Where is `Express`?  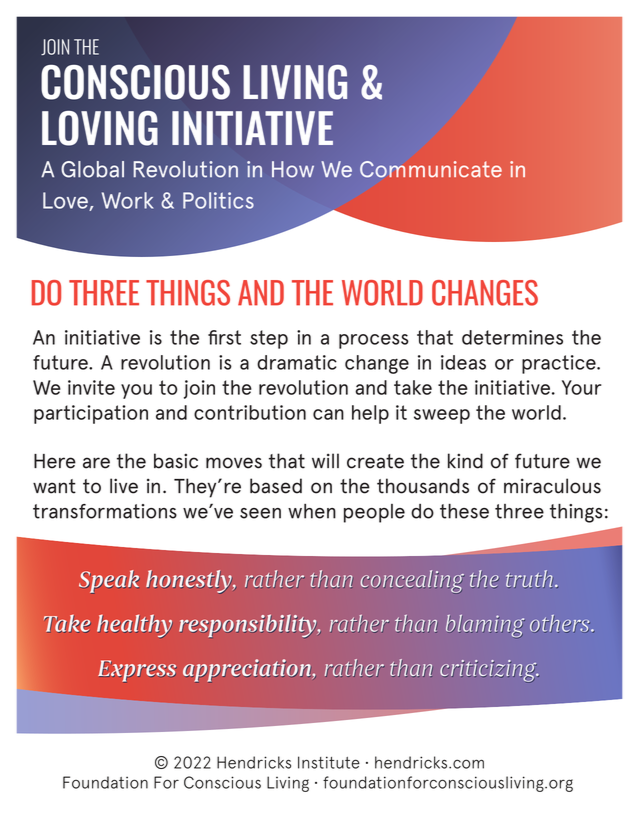 Express is located at coordinates (137, 671).
